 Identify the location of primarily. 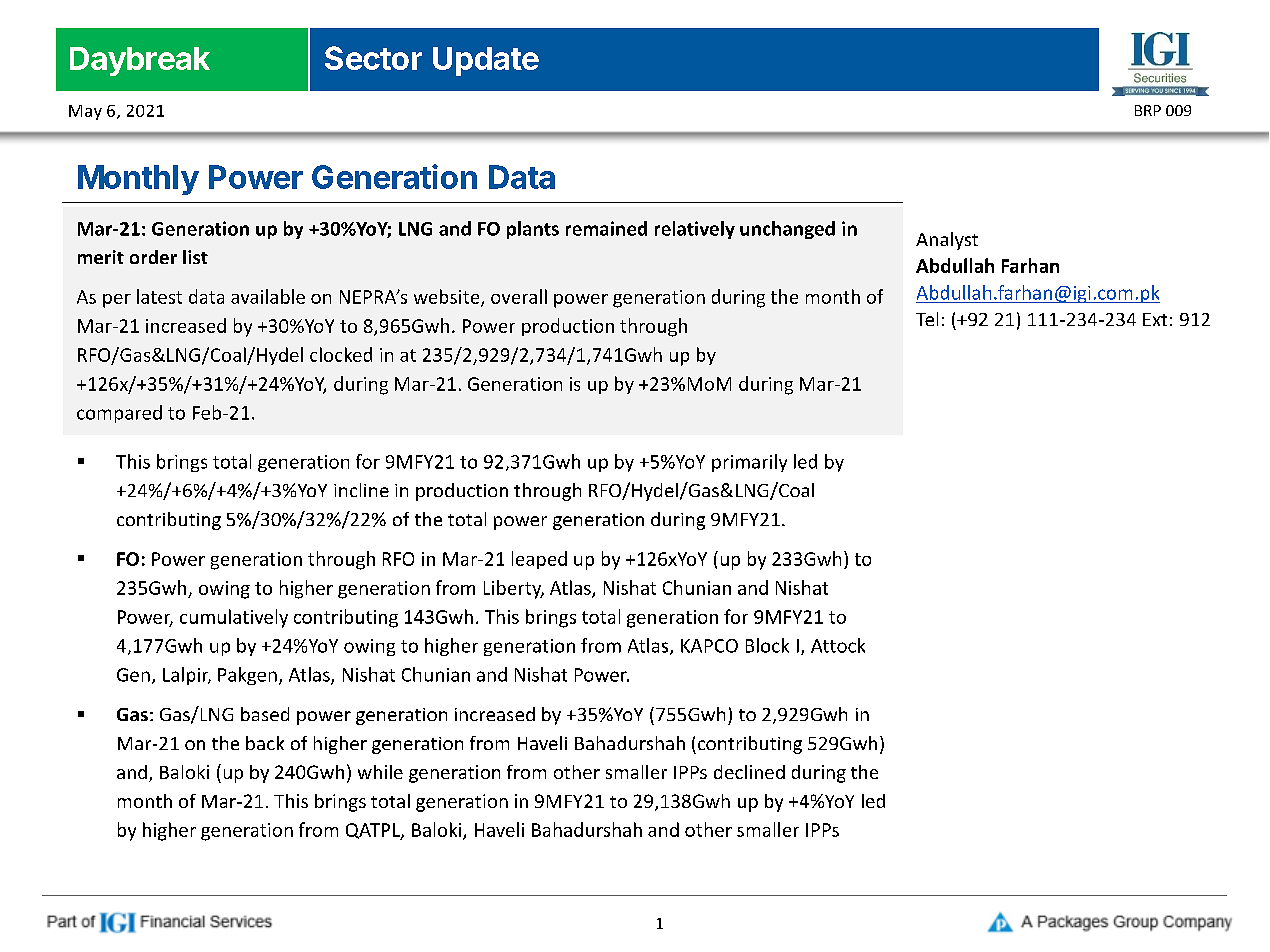
(749, 463).
